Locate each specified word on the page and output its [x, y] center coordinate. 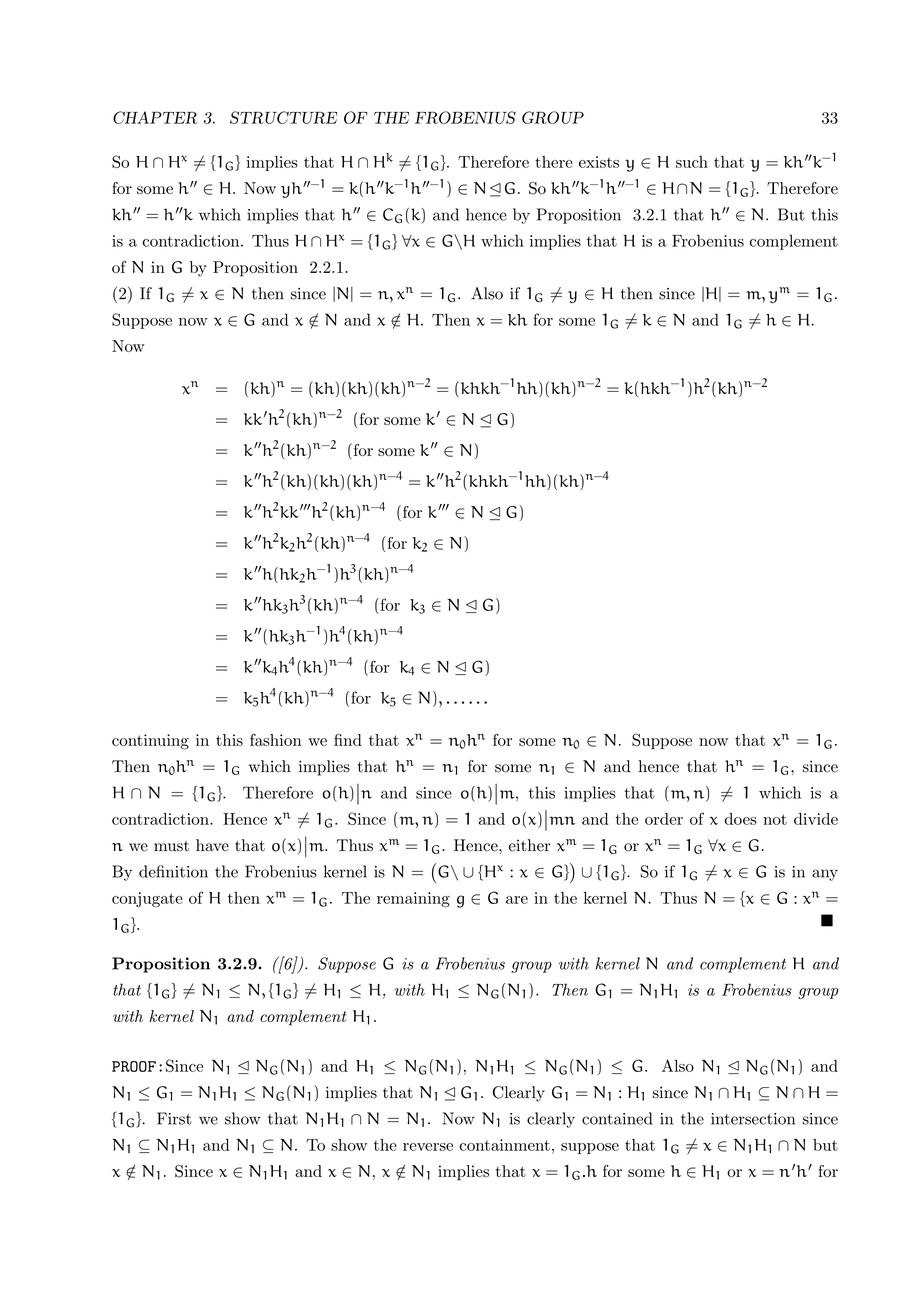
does [741, 819]
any [825, 875]
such [692, 162]
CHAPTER [155, 117]
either [530, 845]
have [212, 845]
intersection [753, 1119]
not [775, 819]
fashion [276, 740]
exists [599, 162]
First [174, 1118]
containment [505, 1145]
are [517, 900]
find [348, 739]
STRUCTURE [283, 117]
